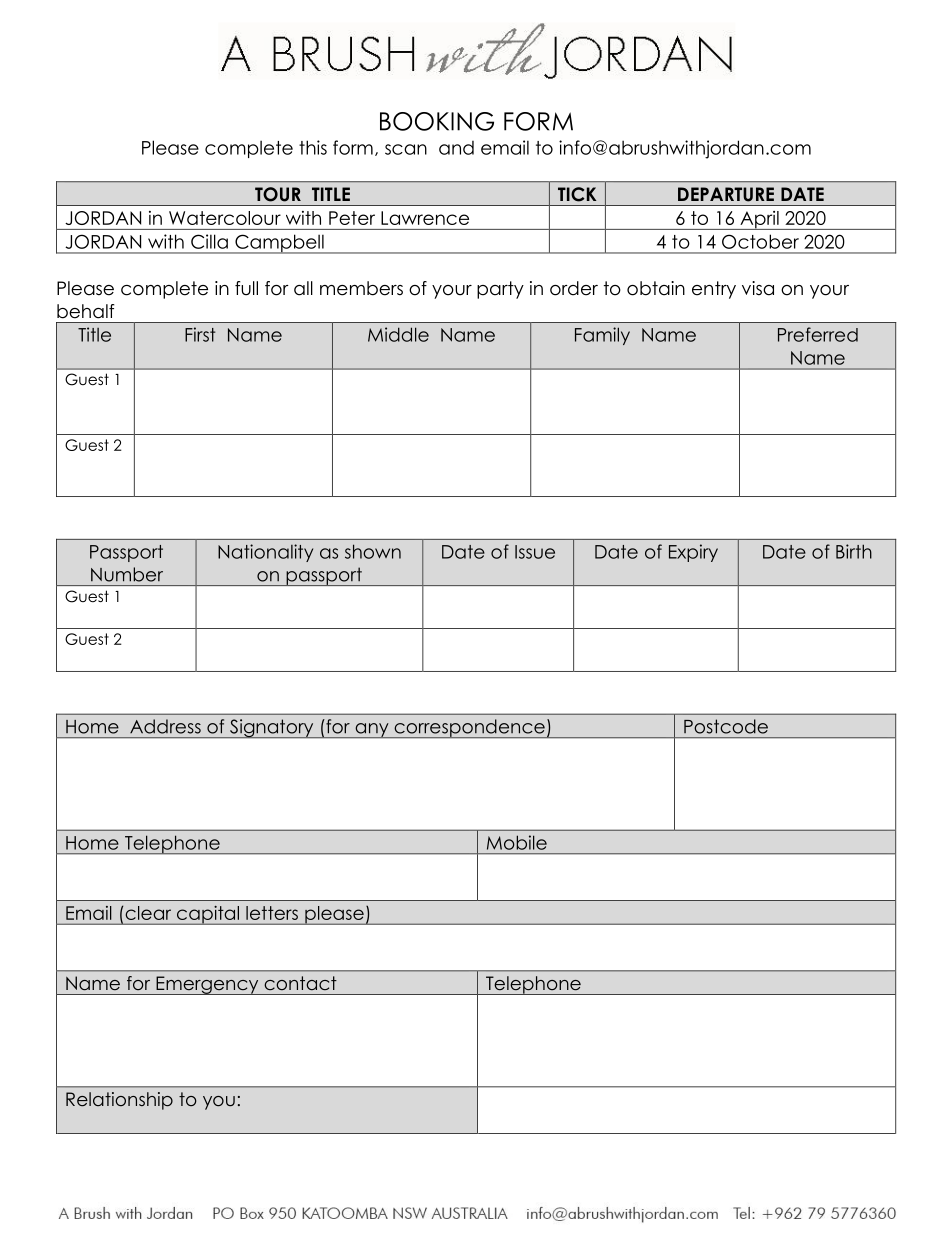 The height and width of the image is (1233, 952). What do you see at coordinates (119, 1101) in the image?
I see `Relationship` at bounding box center [119, 1101].
